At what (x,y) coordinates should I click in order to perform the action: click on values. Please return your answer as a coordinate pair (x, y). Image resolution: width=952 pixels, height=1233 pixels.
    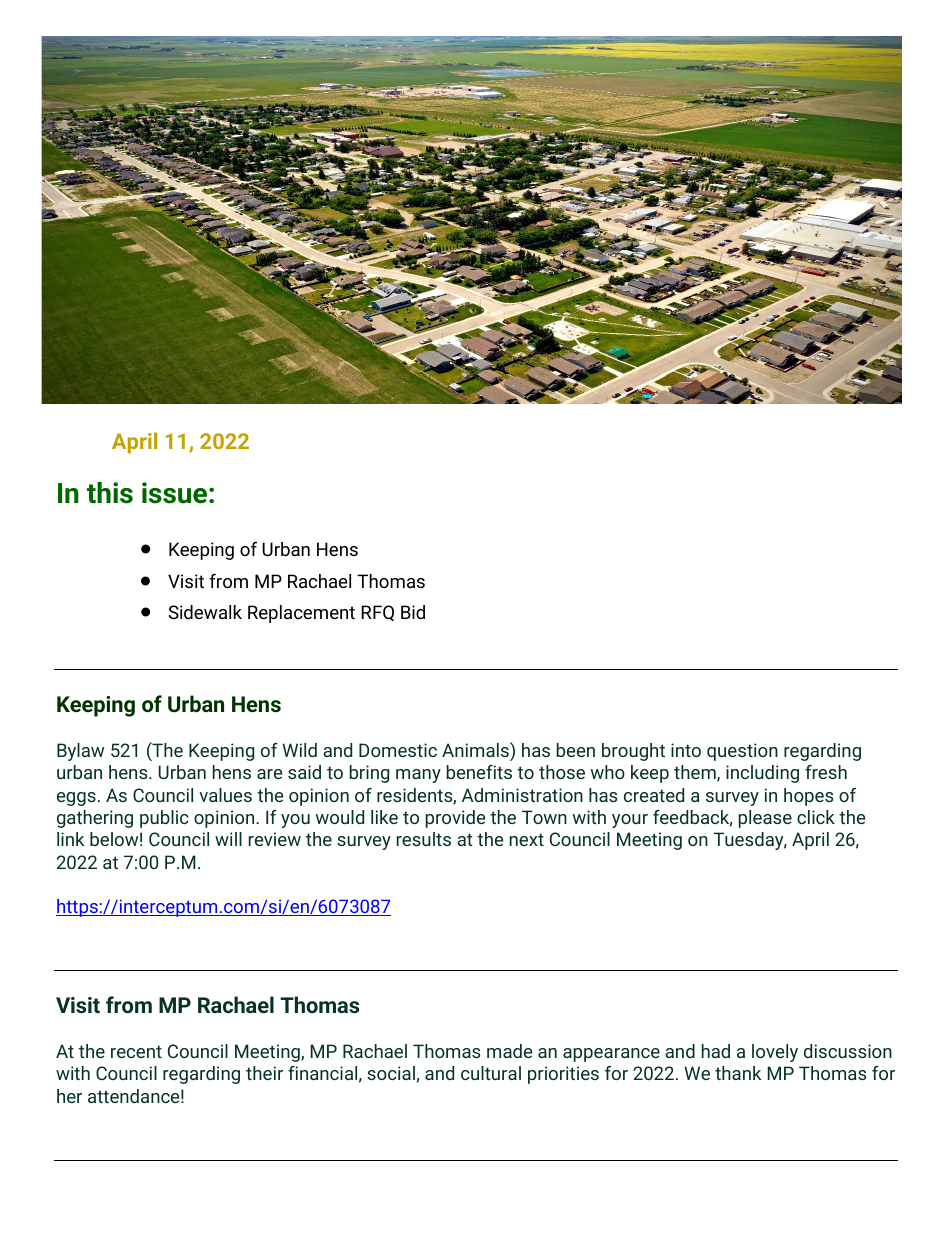
    Looking at the image, I should click on (225, 795).
